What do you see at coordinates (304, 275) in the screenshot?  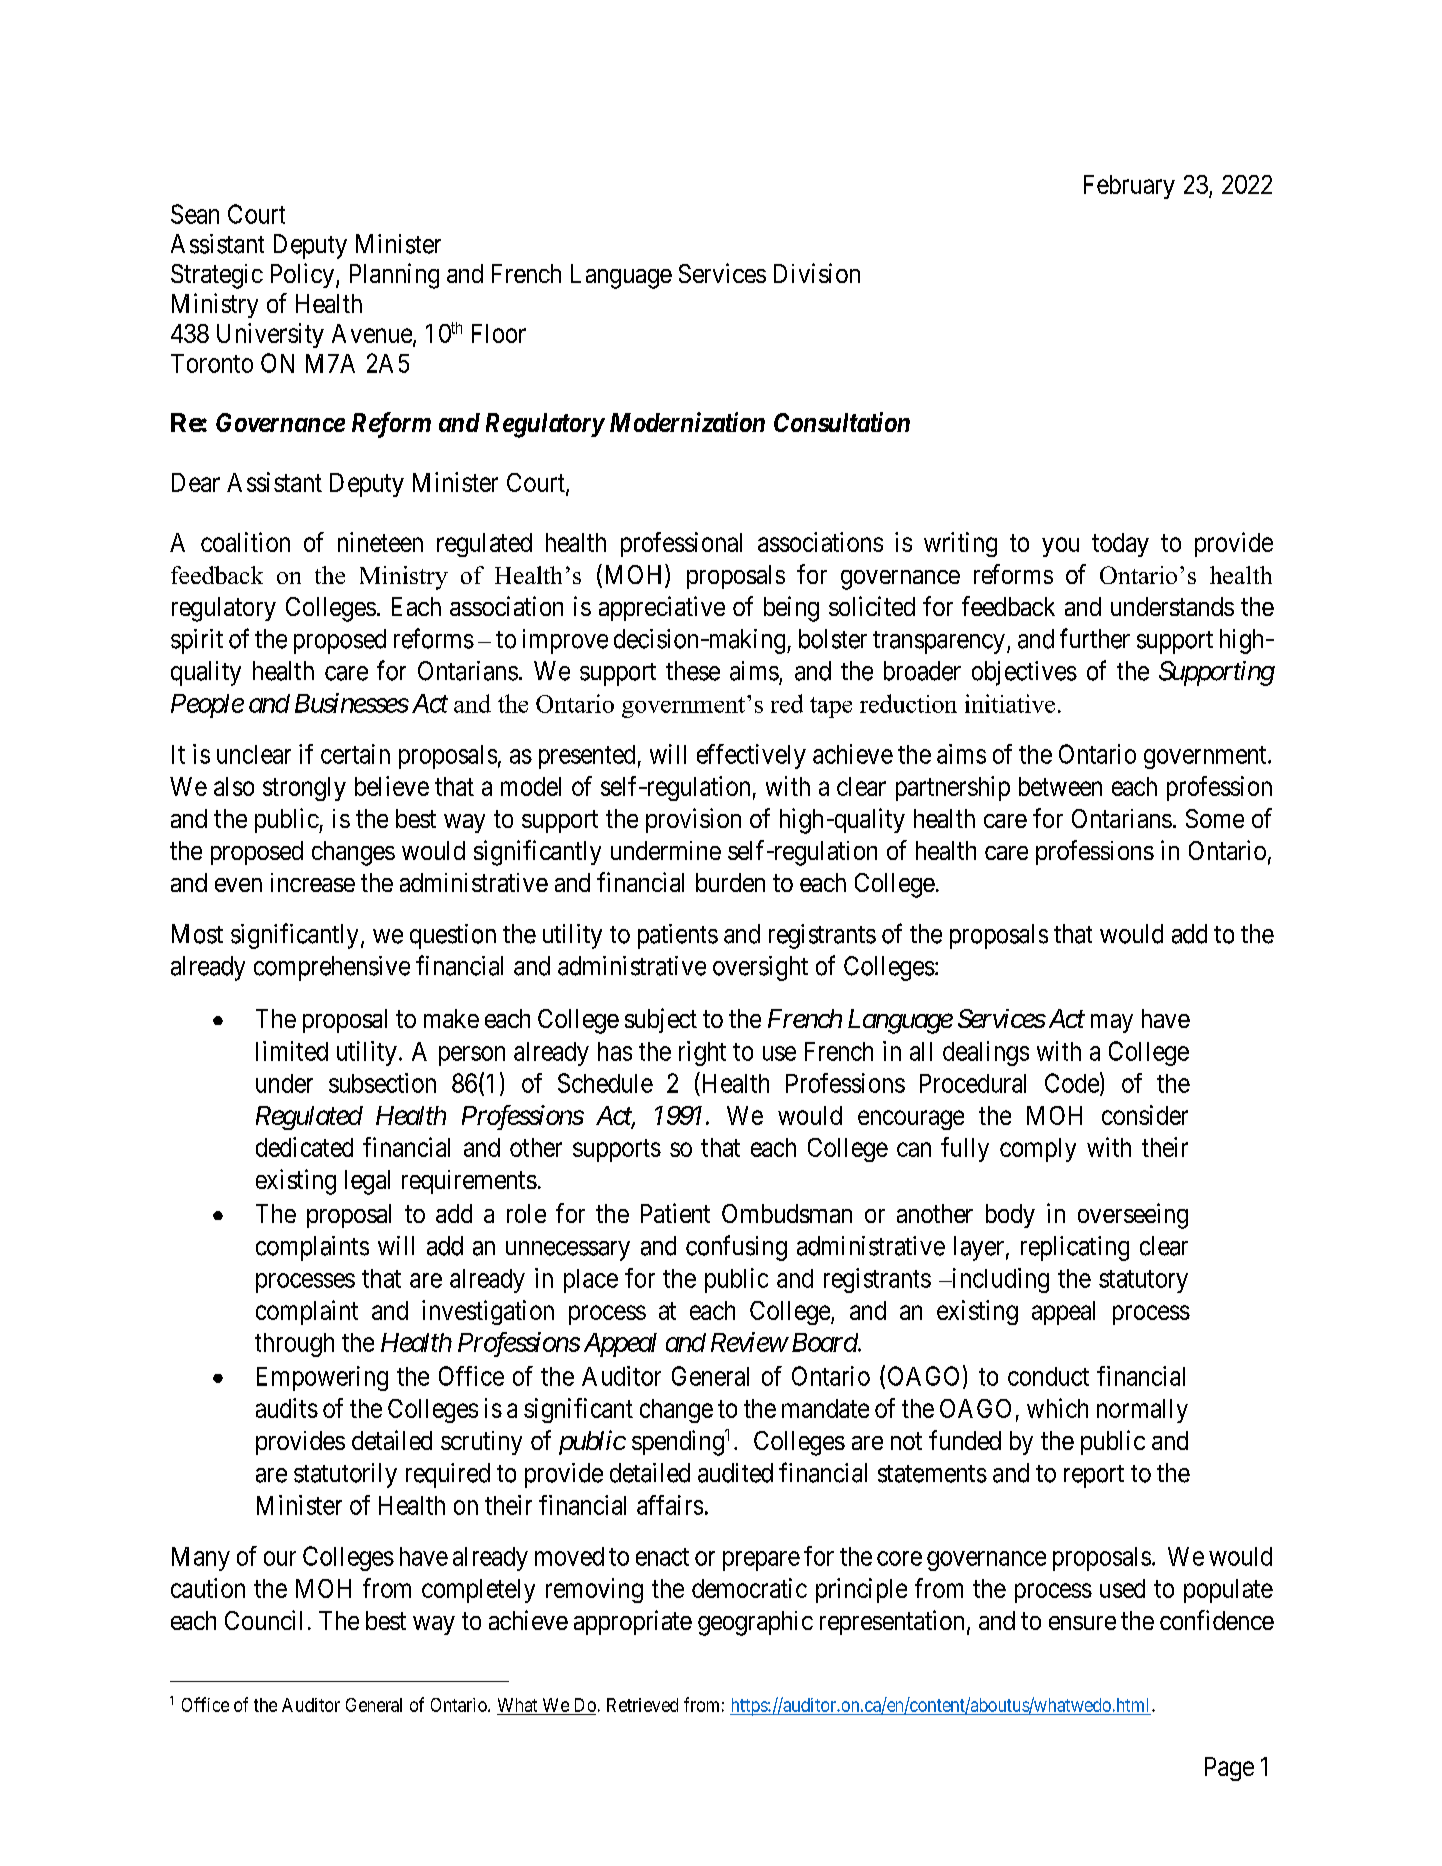 I see `Policy` at bounding box center [304, 275].
